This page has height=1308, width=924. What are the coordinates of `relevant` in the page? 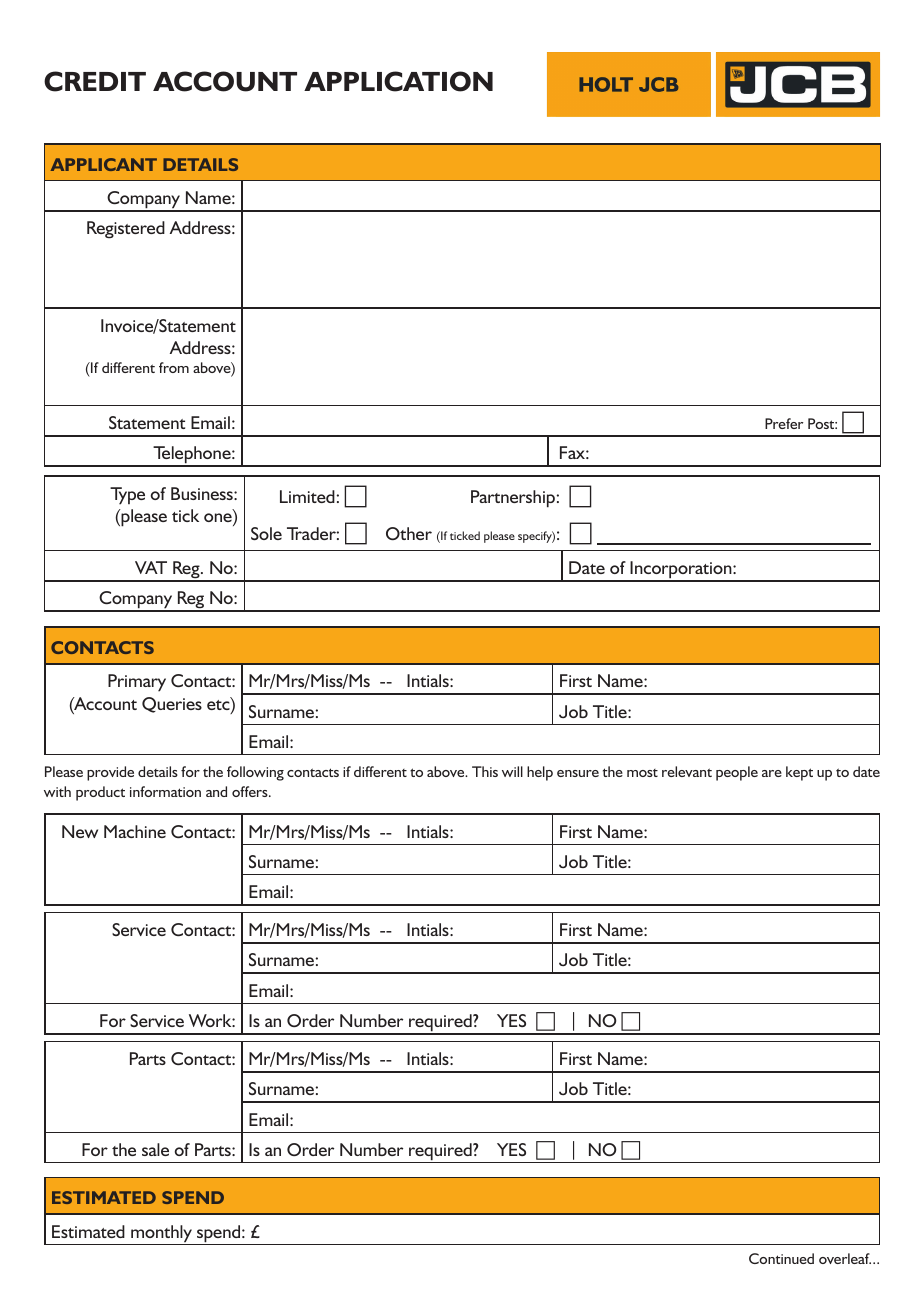 It's located at (687, 771).
